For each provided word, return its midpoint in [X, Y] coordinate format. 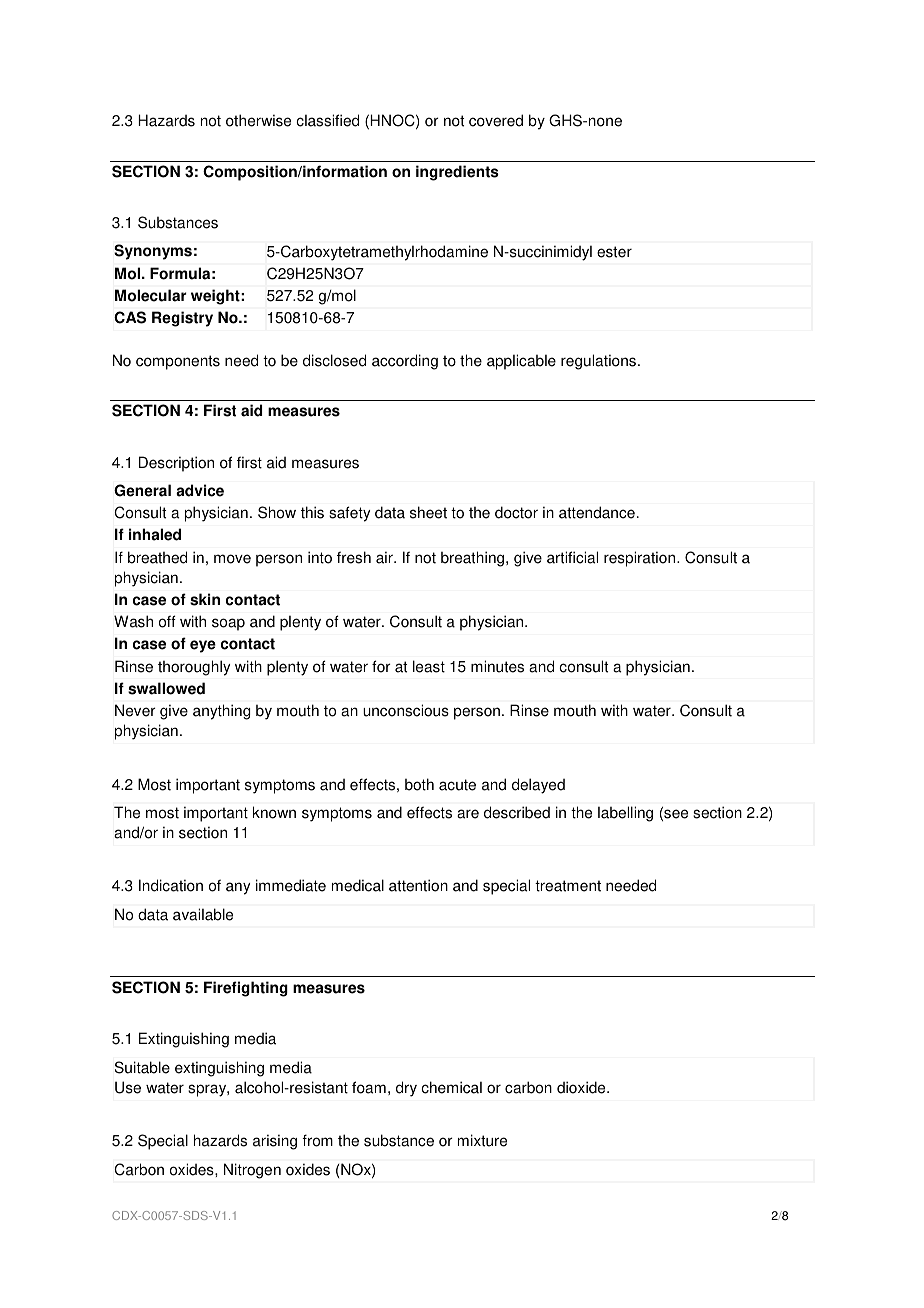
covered [496, 120]
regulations [600, 362]
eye [203, 646]
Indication [171, 885]
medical [358, 885]
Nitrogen [252, 1171]
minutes [497, 666]
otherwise [258, 120]
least [429, 666]
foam [369, 1087]
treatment [568, 886]
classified [327, 120]
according [405, 362]
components [178, 362]
